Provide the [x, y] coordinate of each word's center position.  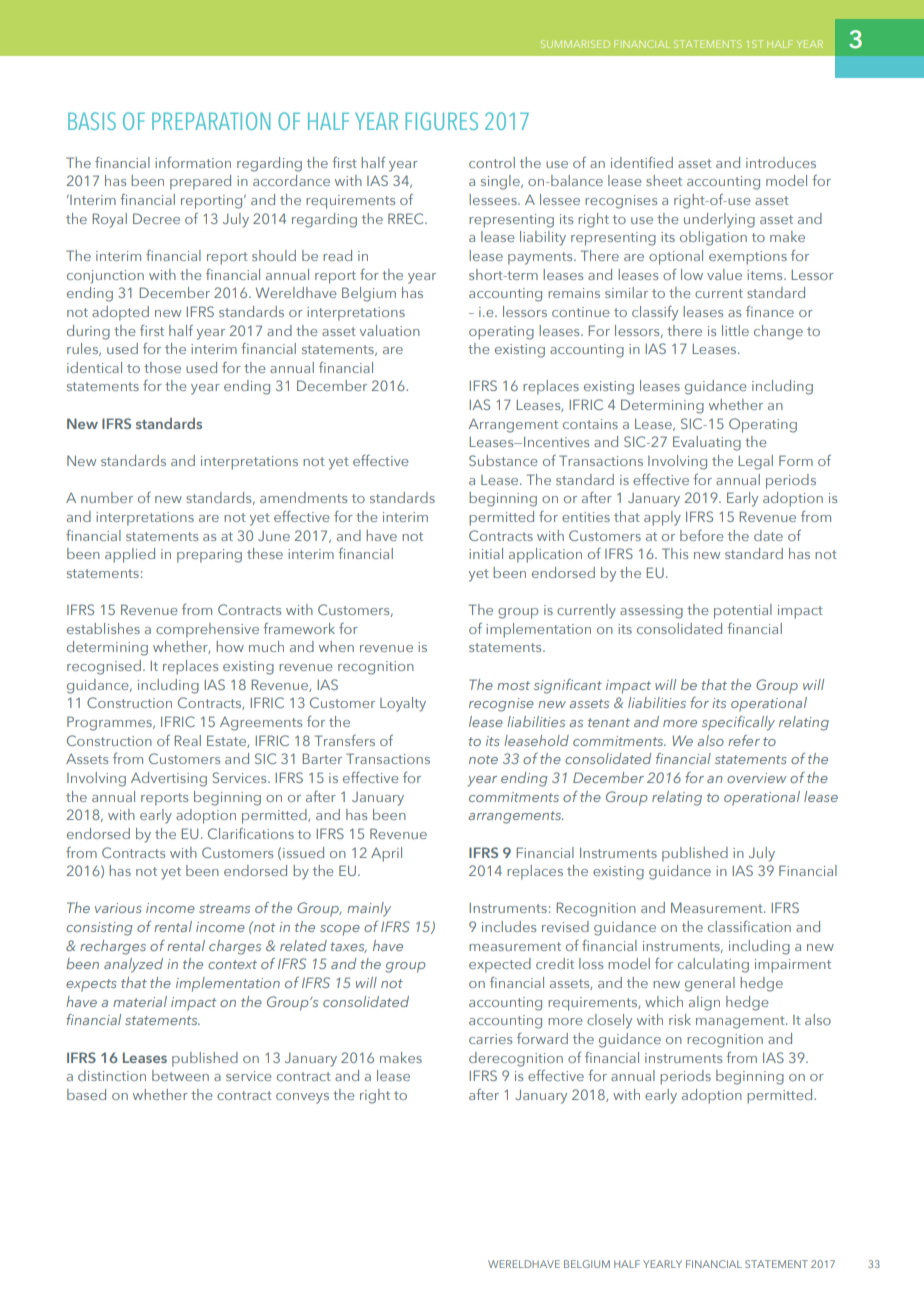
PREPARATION [211, 121]
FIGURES [441, 121]
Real [188, 740]
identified [642, 162]
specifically [738, 723]
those [162, 367]
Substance [503, 460]
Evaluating [707, 443]
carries [490, 1039]
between [180, 1075]
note [483, 759]
